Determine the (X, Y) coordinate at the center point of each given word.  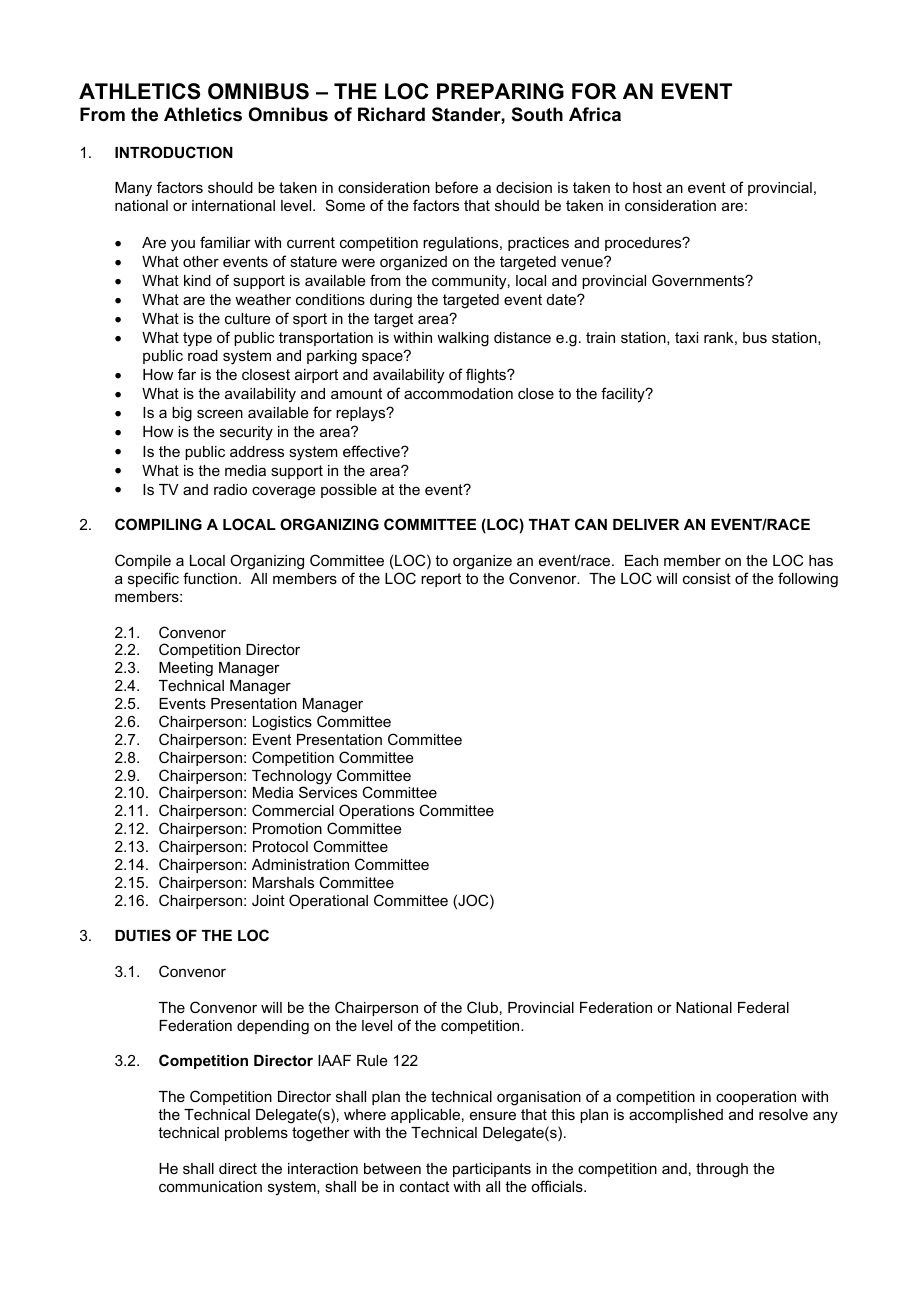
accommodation (458, 393)
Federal (763, 1007)
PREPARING (500, 91)
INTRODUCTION (174, 152)
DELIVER (646, 524)
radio (230, 489)
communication (210, 1186)
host (647, 187)
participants (492, 1170)
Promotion (287, 828)
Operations (376, 811)
